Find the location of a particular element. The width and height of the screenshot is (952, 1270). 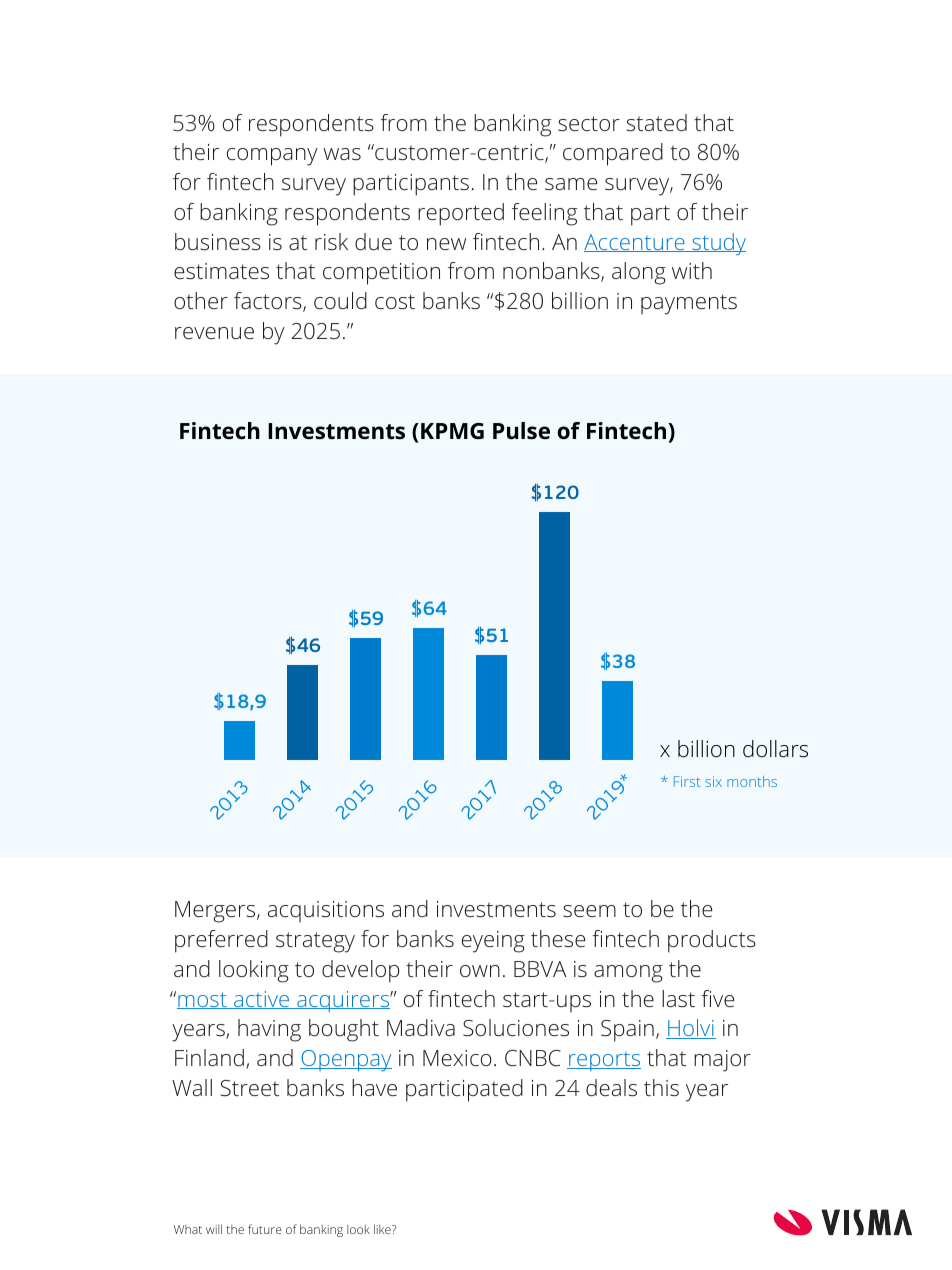

stated is located at coordinates (657, 122).
